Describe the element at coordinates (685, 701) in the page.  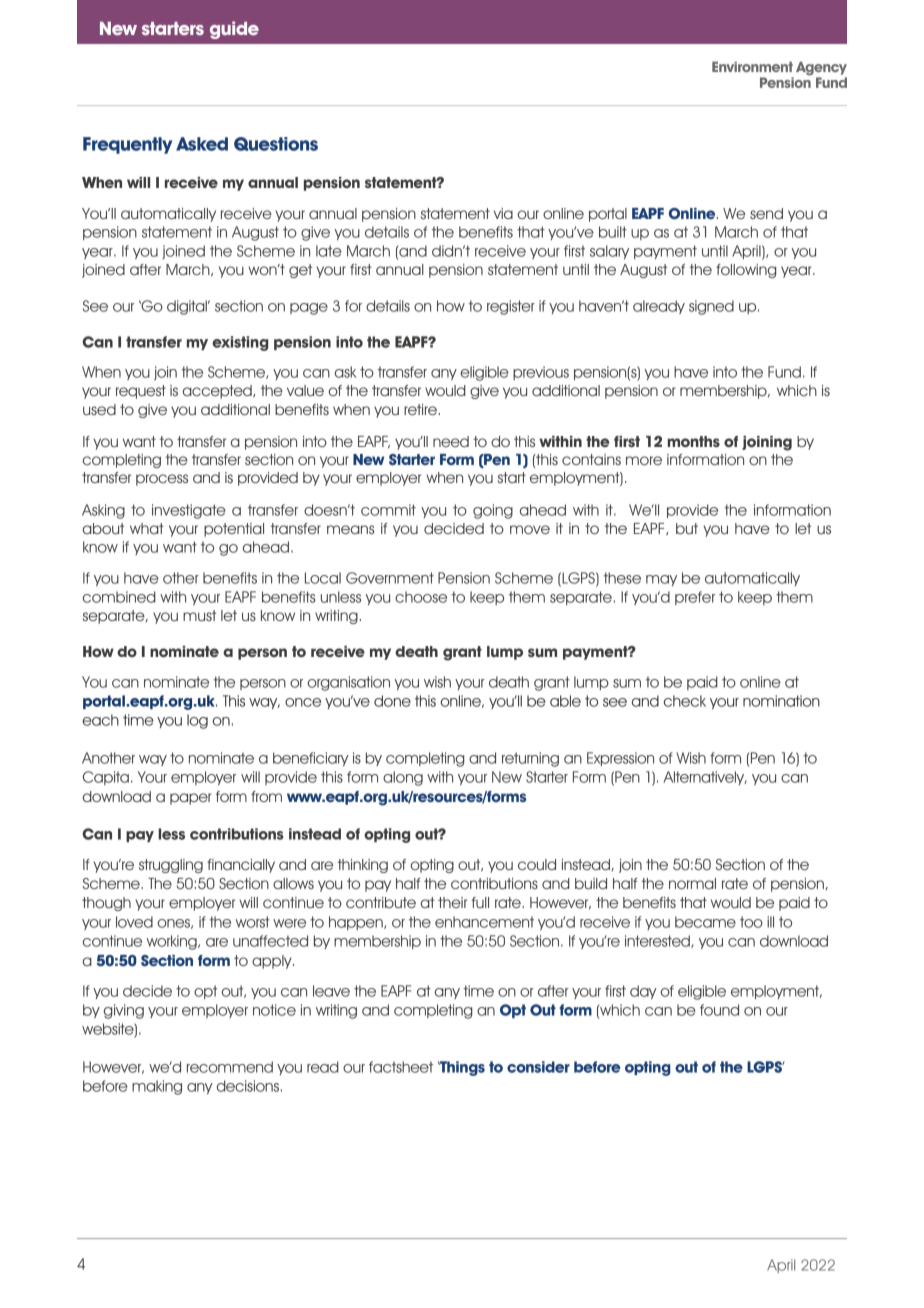
I see `check` at that location.
